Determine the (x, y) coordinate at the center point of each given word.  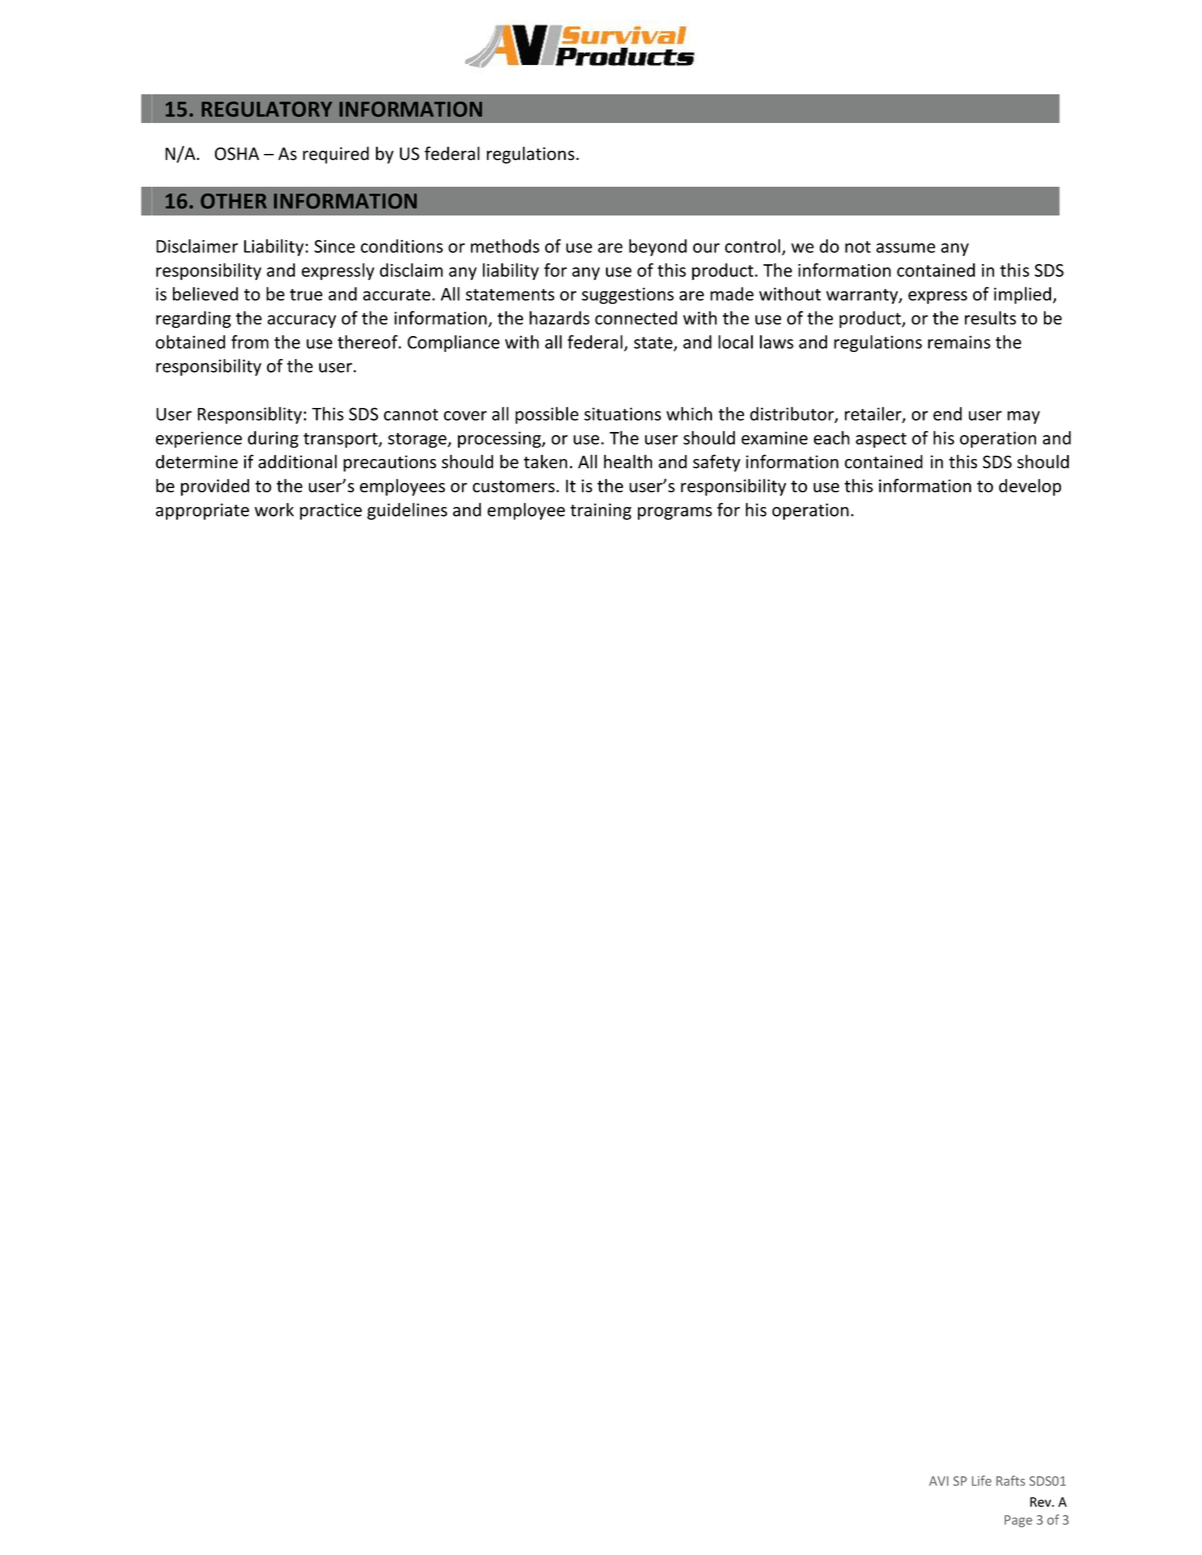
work (274, 510)
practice (331, 511)
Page (1018, 1521)
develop (1030, 487)
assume (905, 248)
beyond (658, 247)
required (336, 155)
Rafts (1010, 1480)
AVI (938, 1481)
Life (981, 1480)
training (601, 511)
